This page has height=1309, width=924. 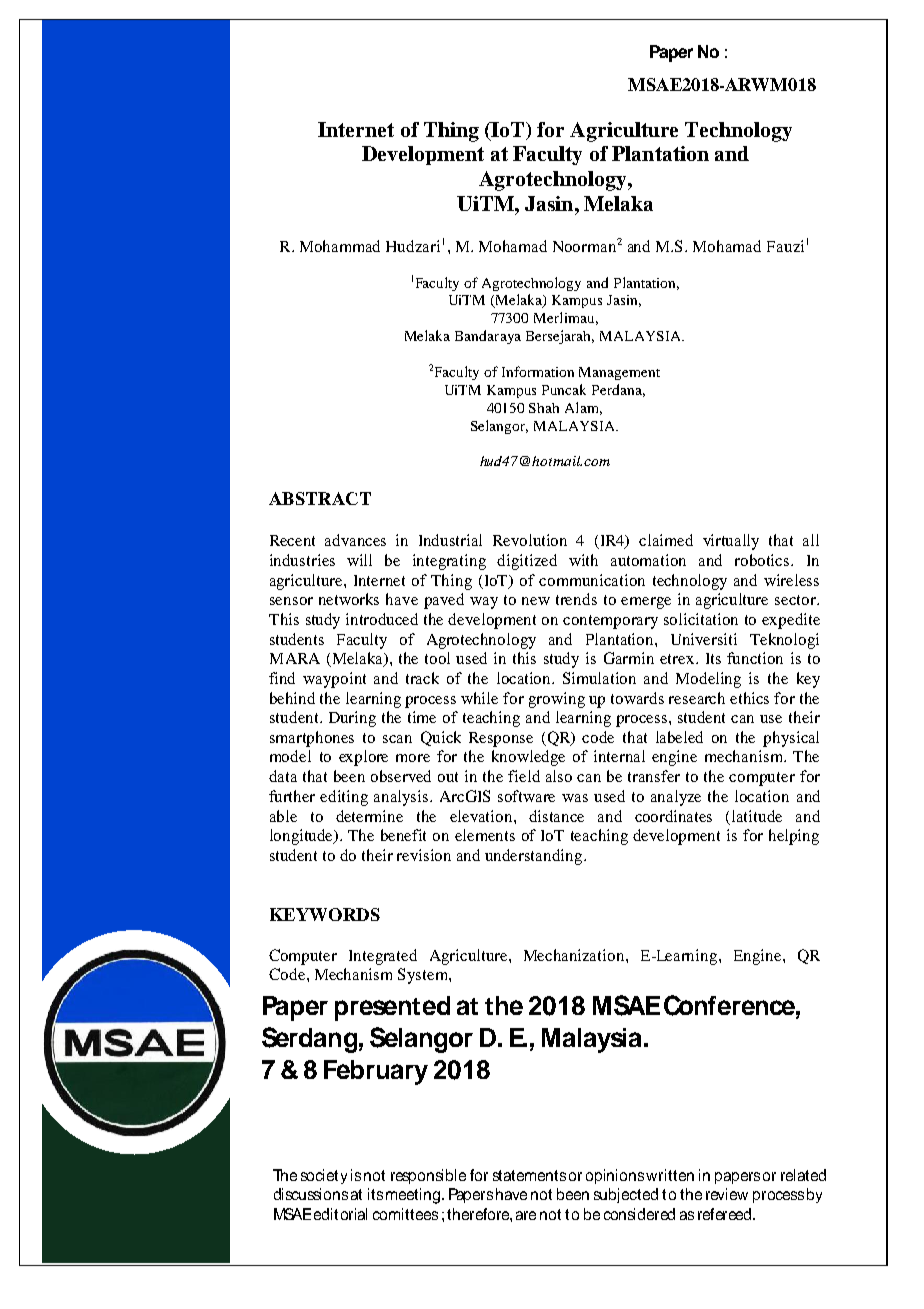 I want to click on helping, so click(x=794, y=837).
